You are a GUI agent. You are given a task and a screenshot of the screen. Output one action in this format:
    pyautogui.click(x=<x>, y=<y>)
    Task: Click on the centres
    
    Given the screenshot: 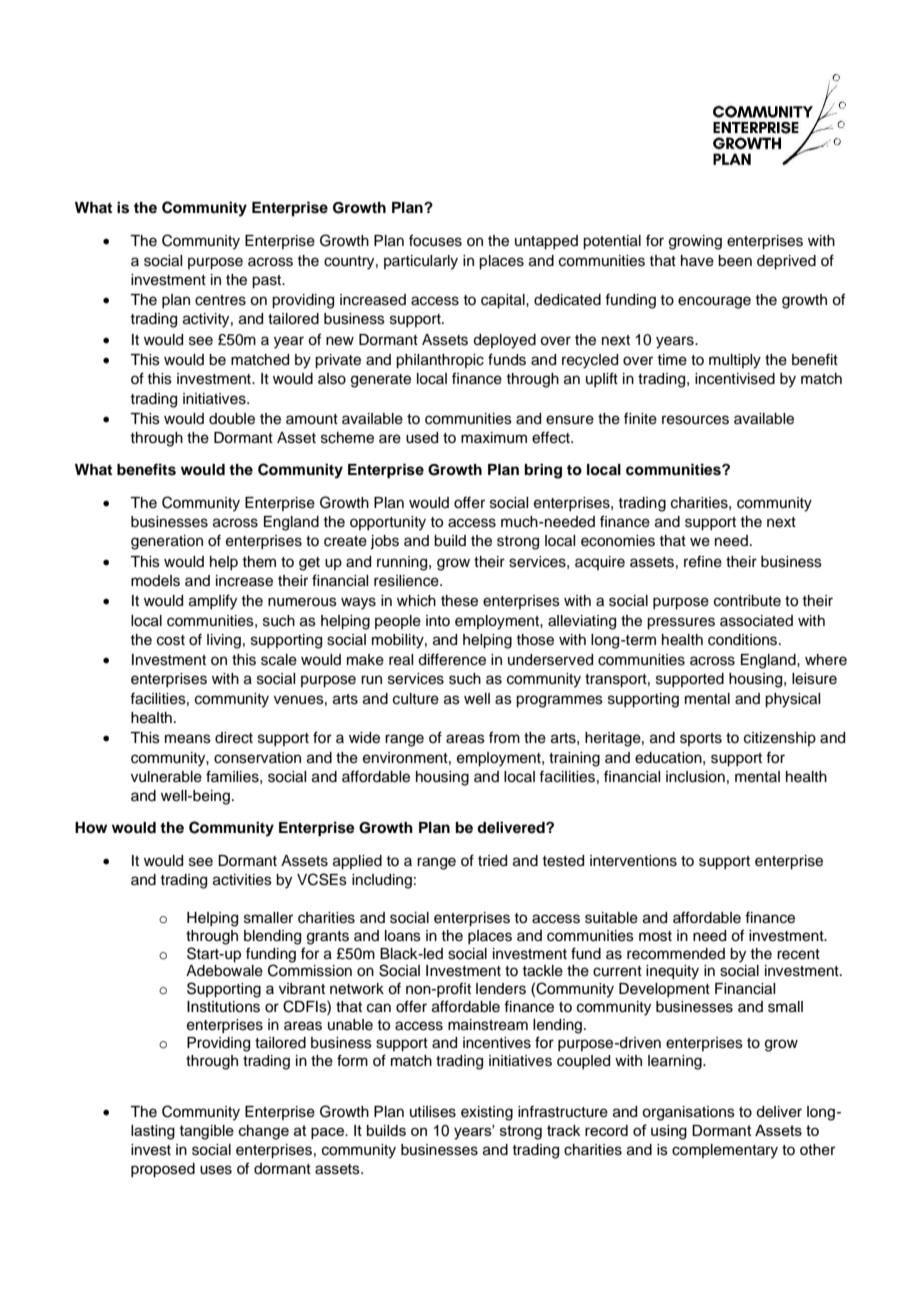 What is the action you would take?
    pyautogui.click(x=220, y=300)
